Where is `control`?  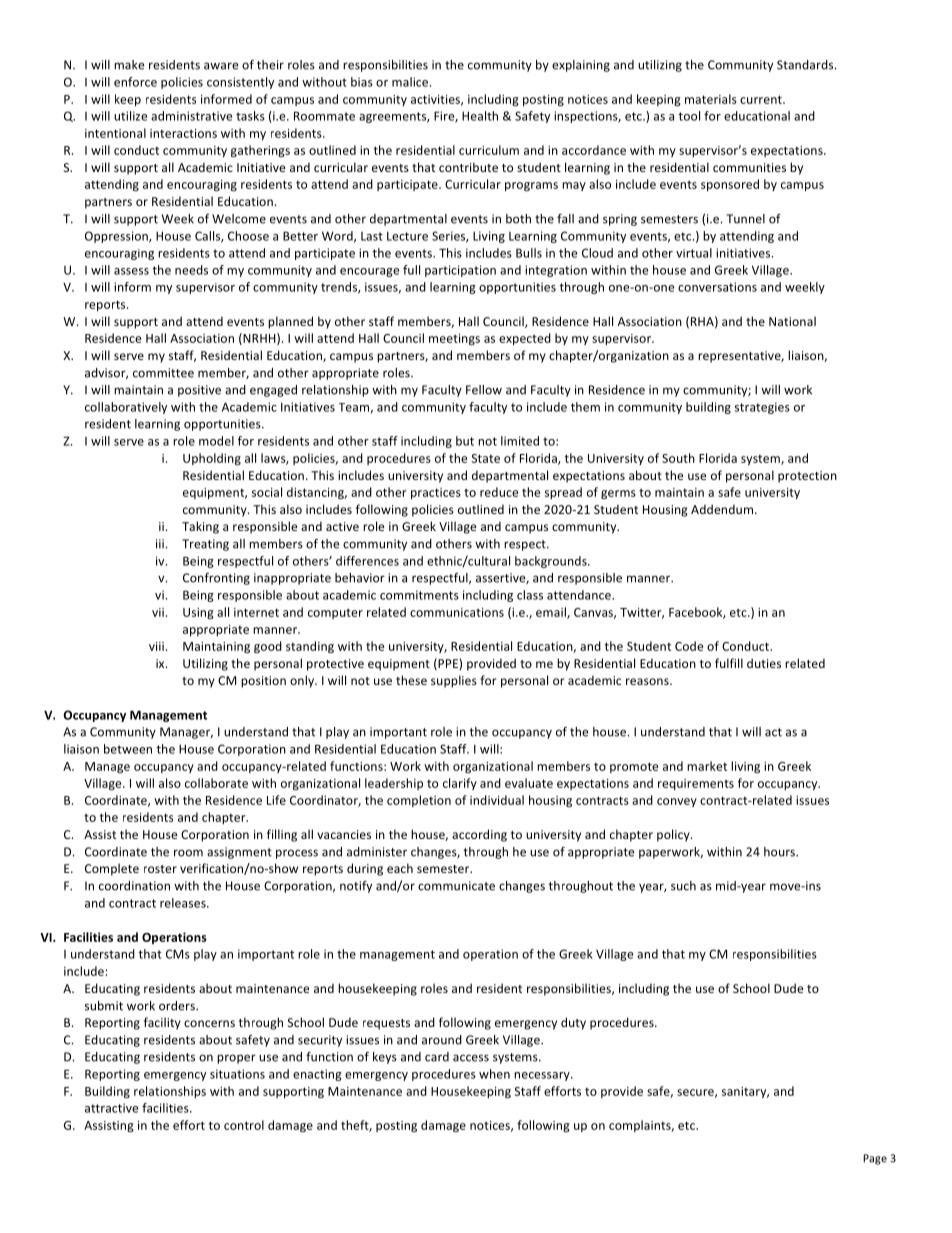
control is located at coordinates (244, 1125).
